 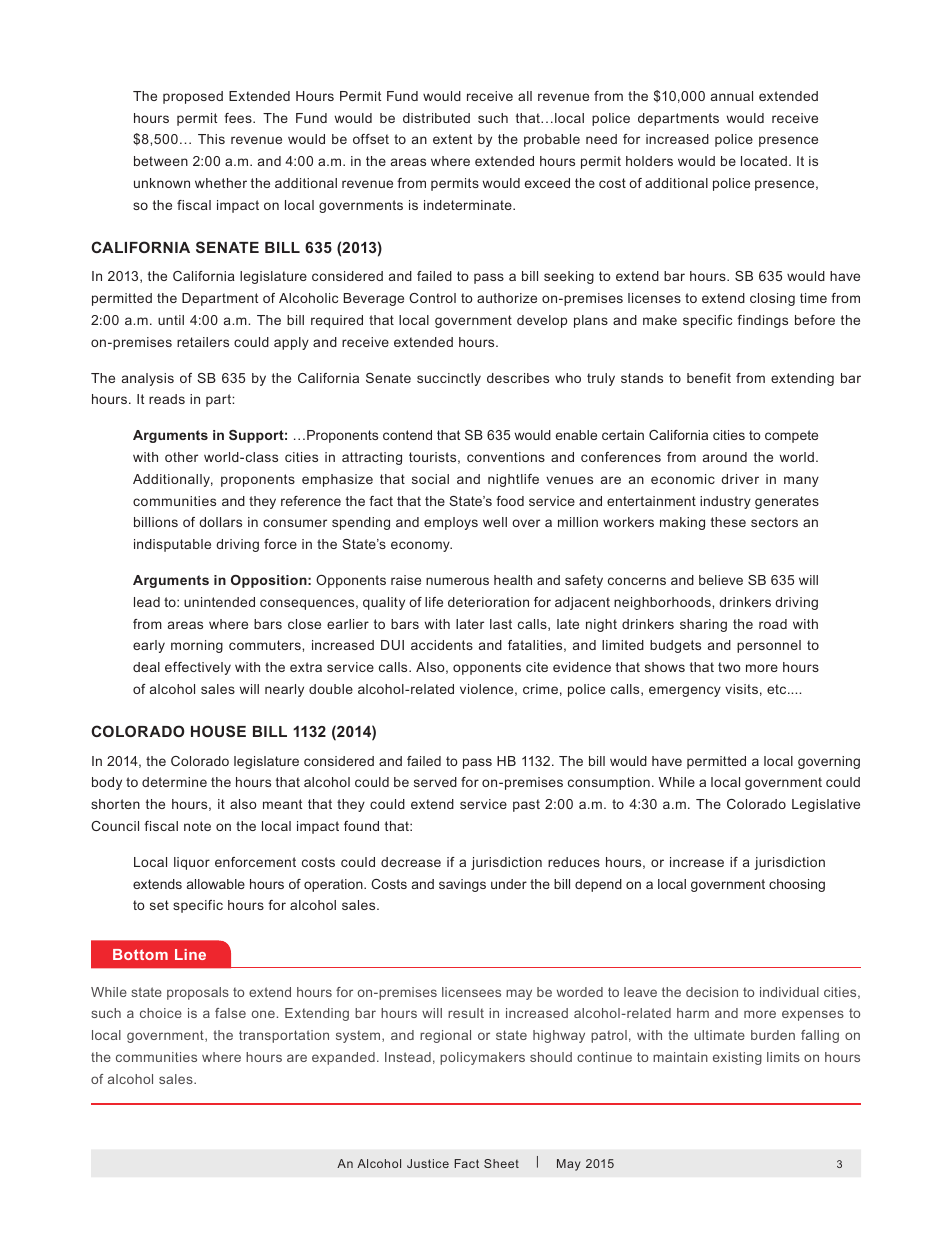 What do you see at coordinates (452, 139) in the image?
I see `extent` at bounding box center [452, 139].
